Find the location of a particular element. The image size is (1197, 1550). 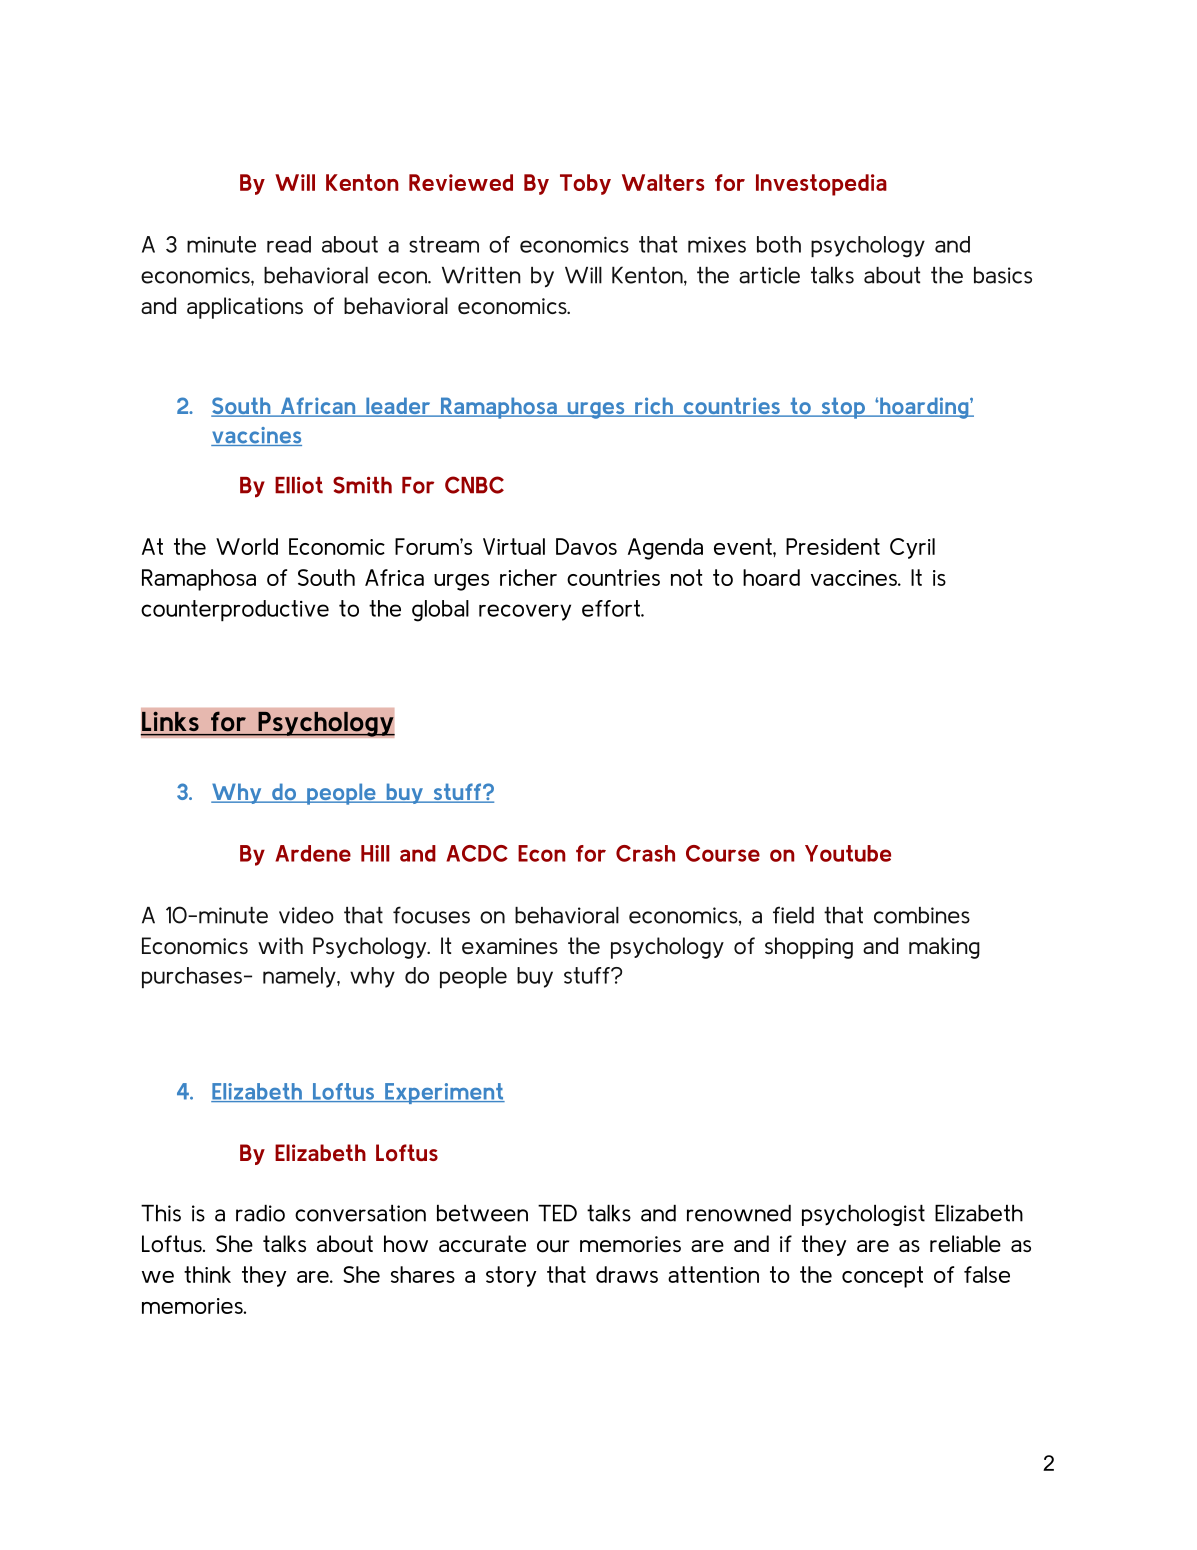

both is located at coordinates (779, 244).
